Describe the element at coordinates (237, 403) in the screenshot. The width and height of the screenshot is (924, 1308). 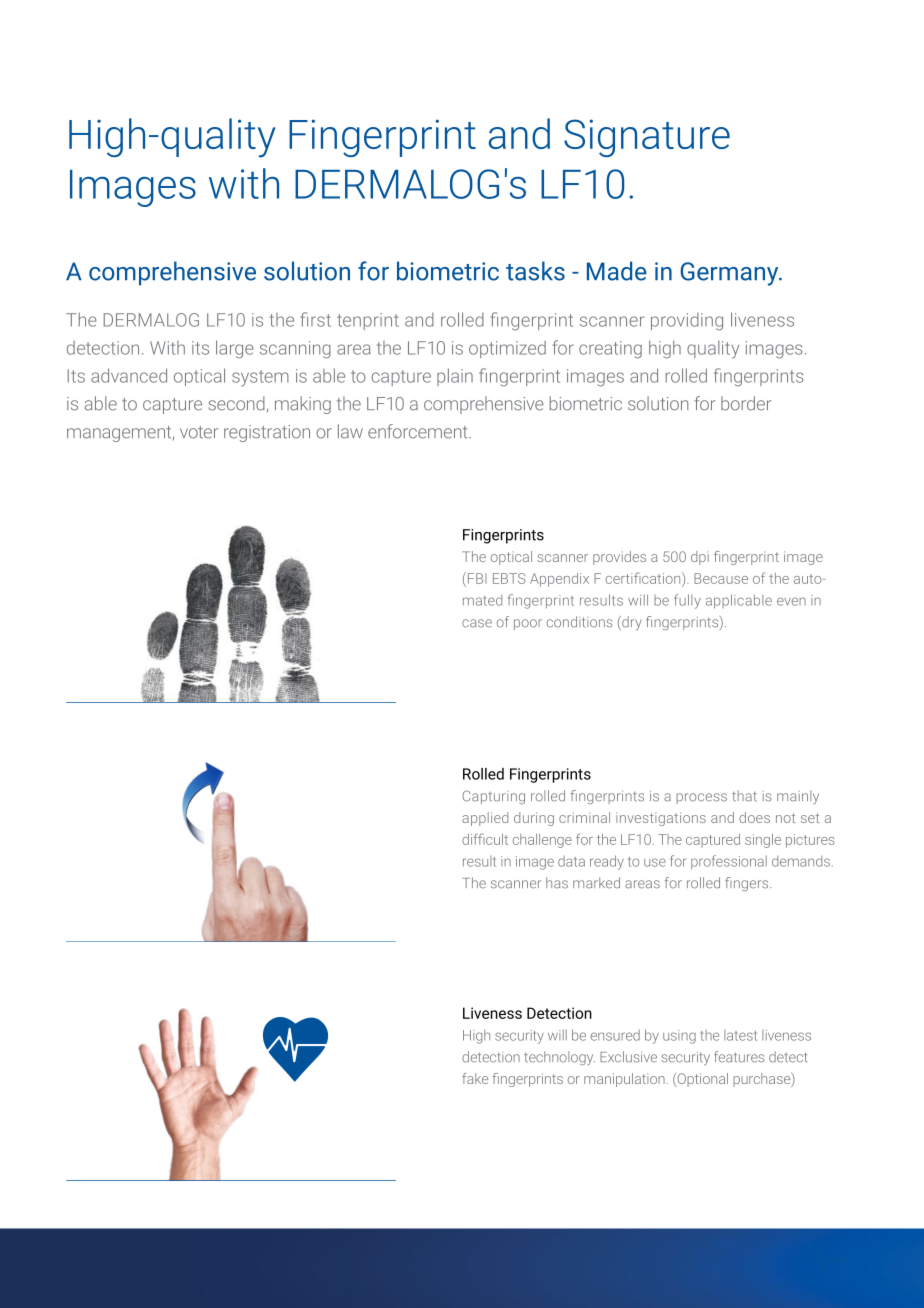
I see `second` at that location.
